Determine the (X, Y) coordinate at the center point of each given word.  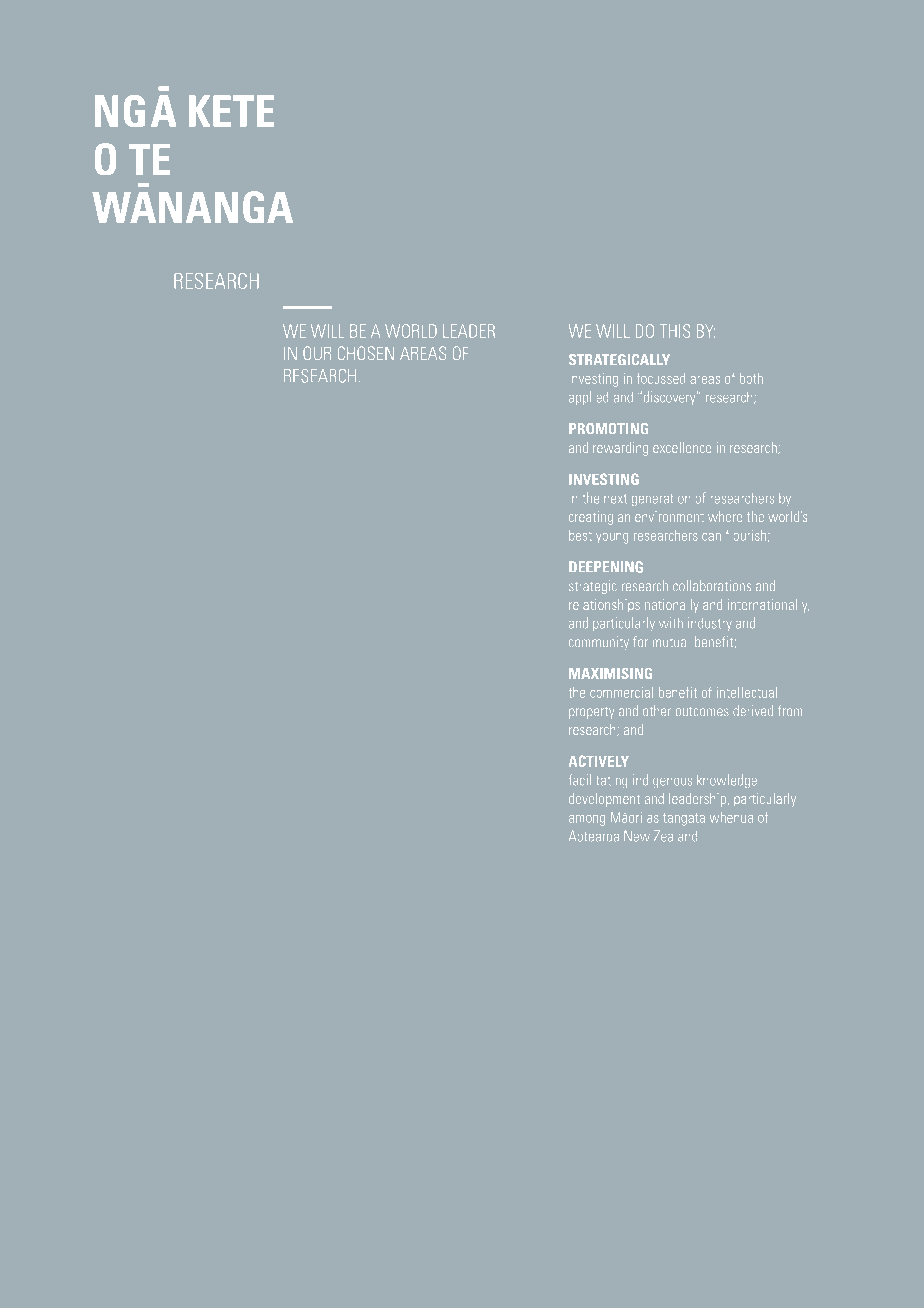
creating (591, 518)
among (587, 820)
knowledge (727, 781)
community (599, 643)
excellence (682, 447)
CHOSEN (366, 353)
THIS (675, 331)
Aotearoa (594, 836)
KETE (231, 111)
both (751, 378)
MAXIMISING (610, 673)
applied (588, 398)
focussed (661, 378)
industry (710, 624)
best (580, 535)
